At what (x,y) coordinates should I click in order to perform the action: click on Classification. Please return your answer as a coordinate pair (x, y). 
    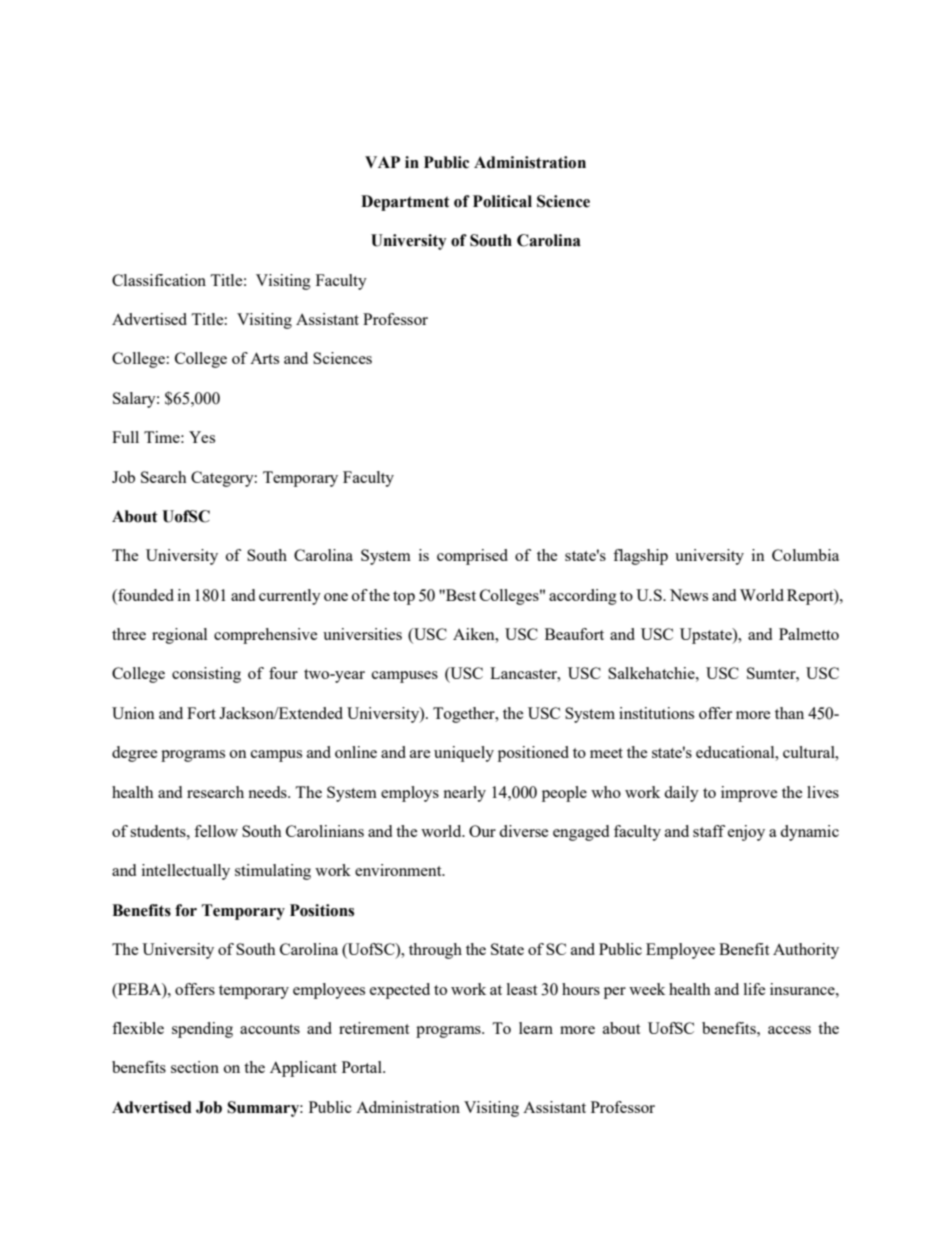
    Looking at the image, I should click on (159, 280).
